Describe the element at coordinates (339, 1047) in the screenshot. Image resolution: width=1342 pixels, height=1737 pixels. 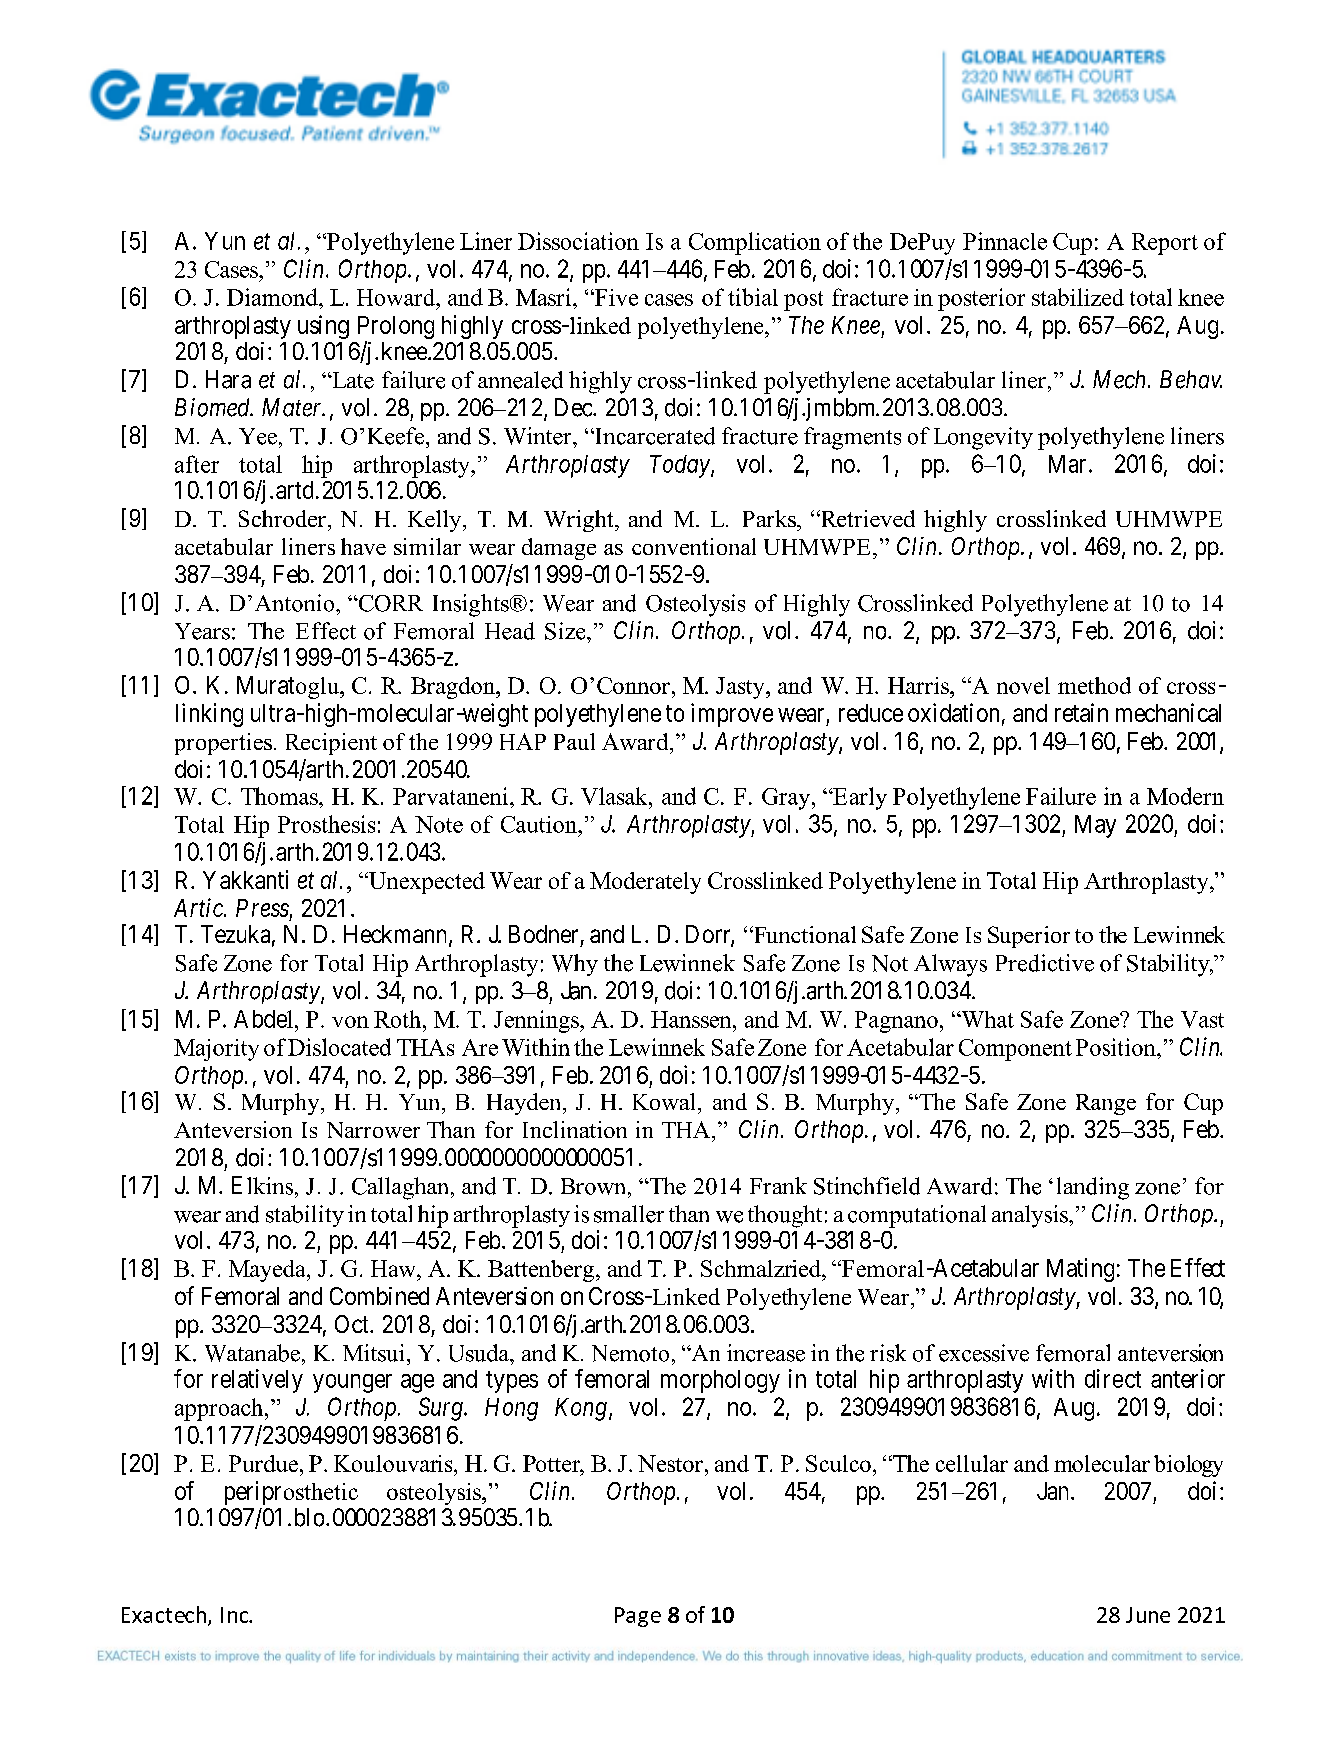
I see `Dislocated` at that location.
